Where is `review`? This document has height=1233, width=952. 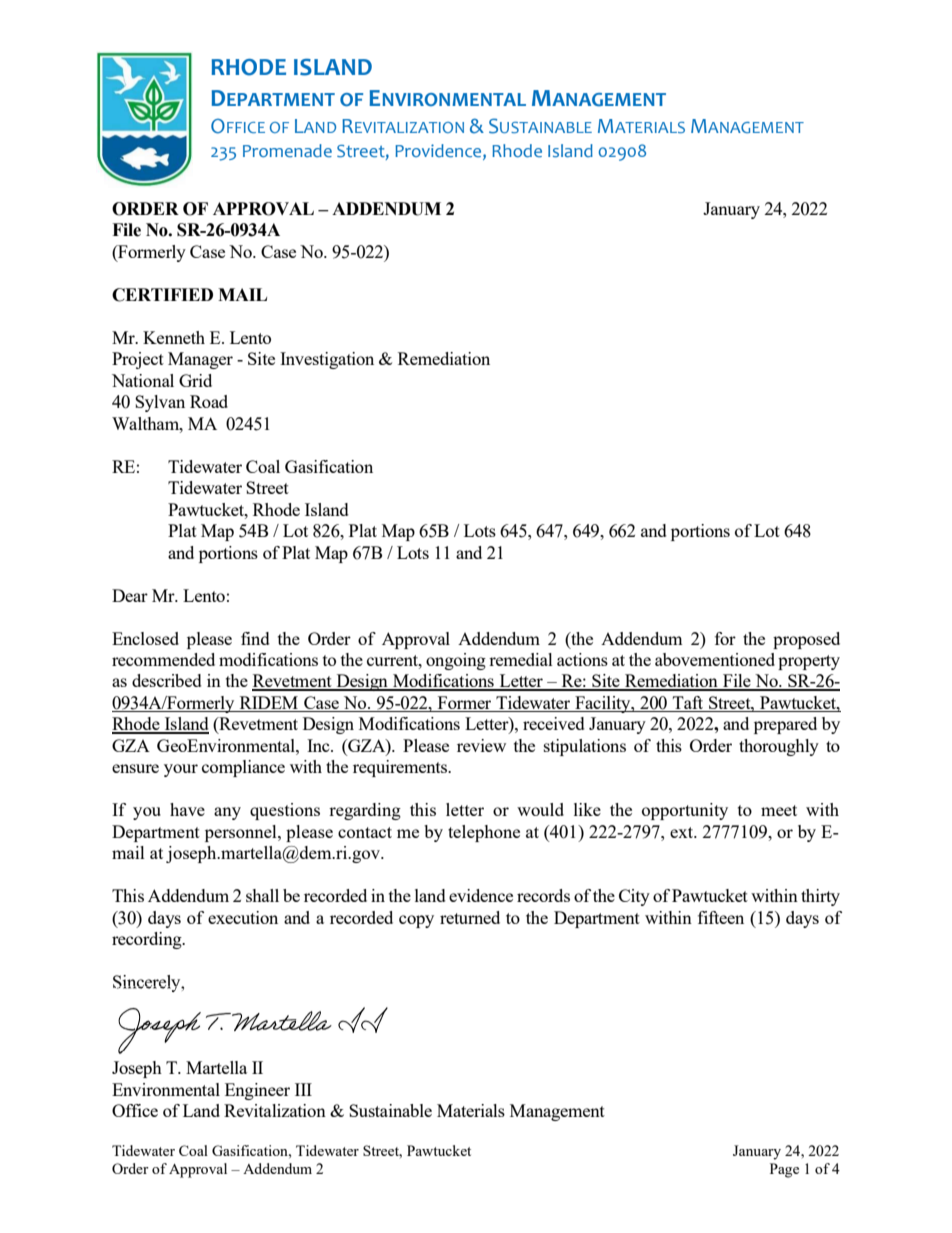
review is located at coordinates (481, 745).
